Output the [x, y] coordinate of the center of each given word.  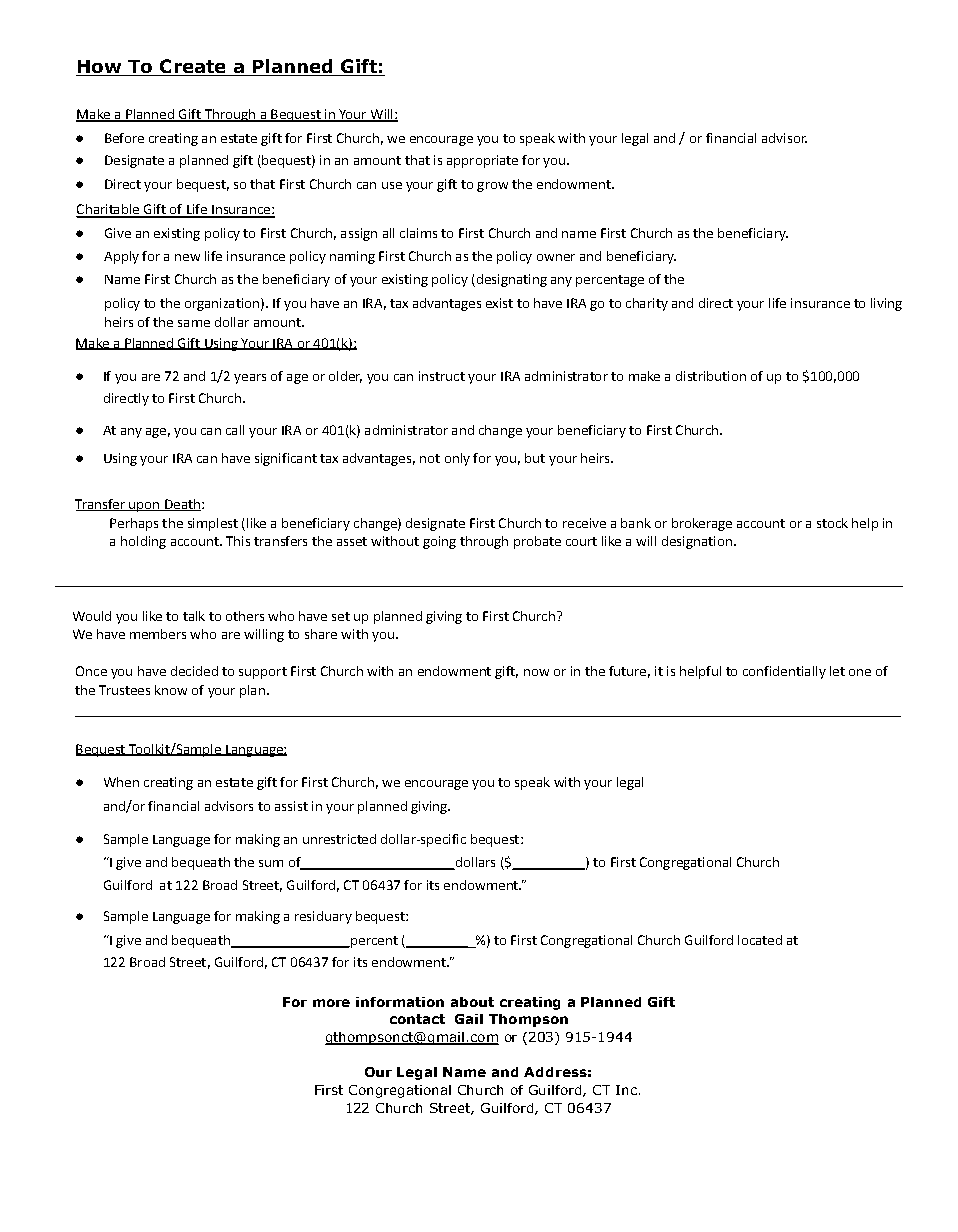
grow [492, 187]
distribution [711, 376]
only [457, 459]
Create [193, 67]
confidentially [784, 672]
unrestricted [339, 839]
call [235, 430]
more [331, 1003]
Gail [469, 1019]
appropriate [482, 161]
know [171, 690]
